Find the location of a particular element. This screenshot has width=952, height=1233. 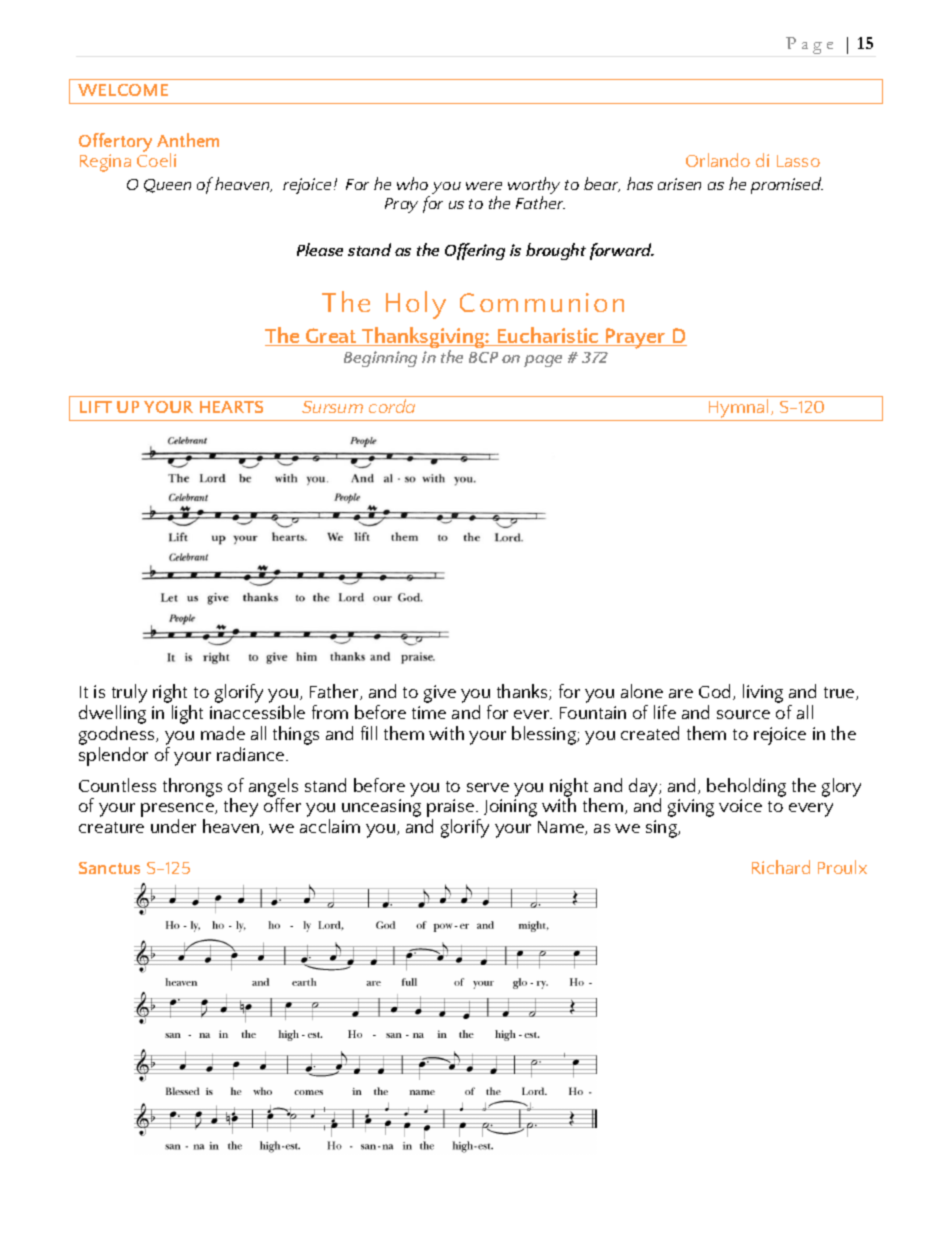

were is located at coordinates (484, 186).
